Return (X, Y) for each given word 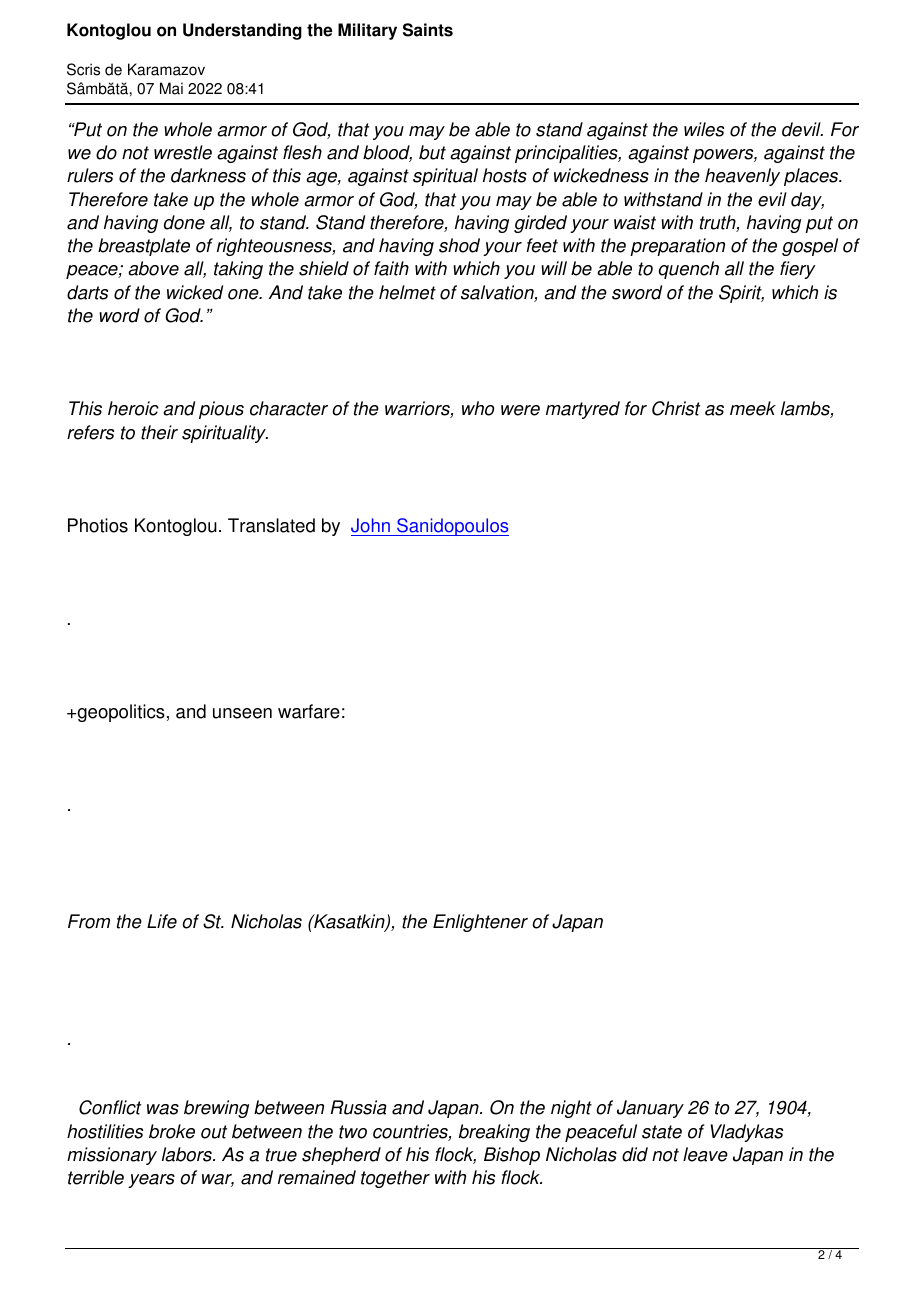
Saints (428, 30)
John (370, 525)
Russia (359, 1107)
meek (753, 408)
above (153, 268)
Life (162, 921)
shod (459, 245)
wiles (704, 129)
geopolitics (120, 713)
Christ (676, 408)
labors (188, 1154)
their (159, 432)
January (650, 1109)
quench (689, 270)
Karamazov (166, 69)
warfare (309, 711)
